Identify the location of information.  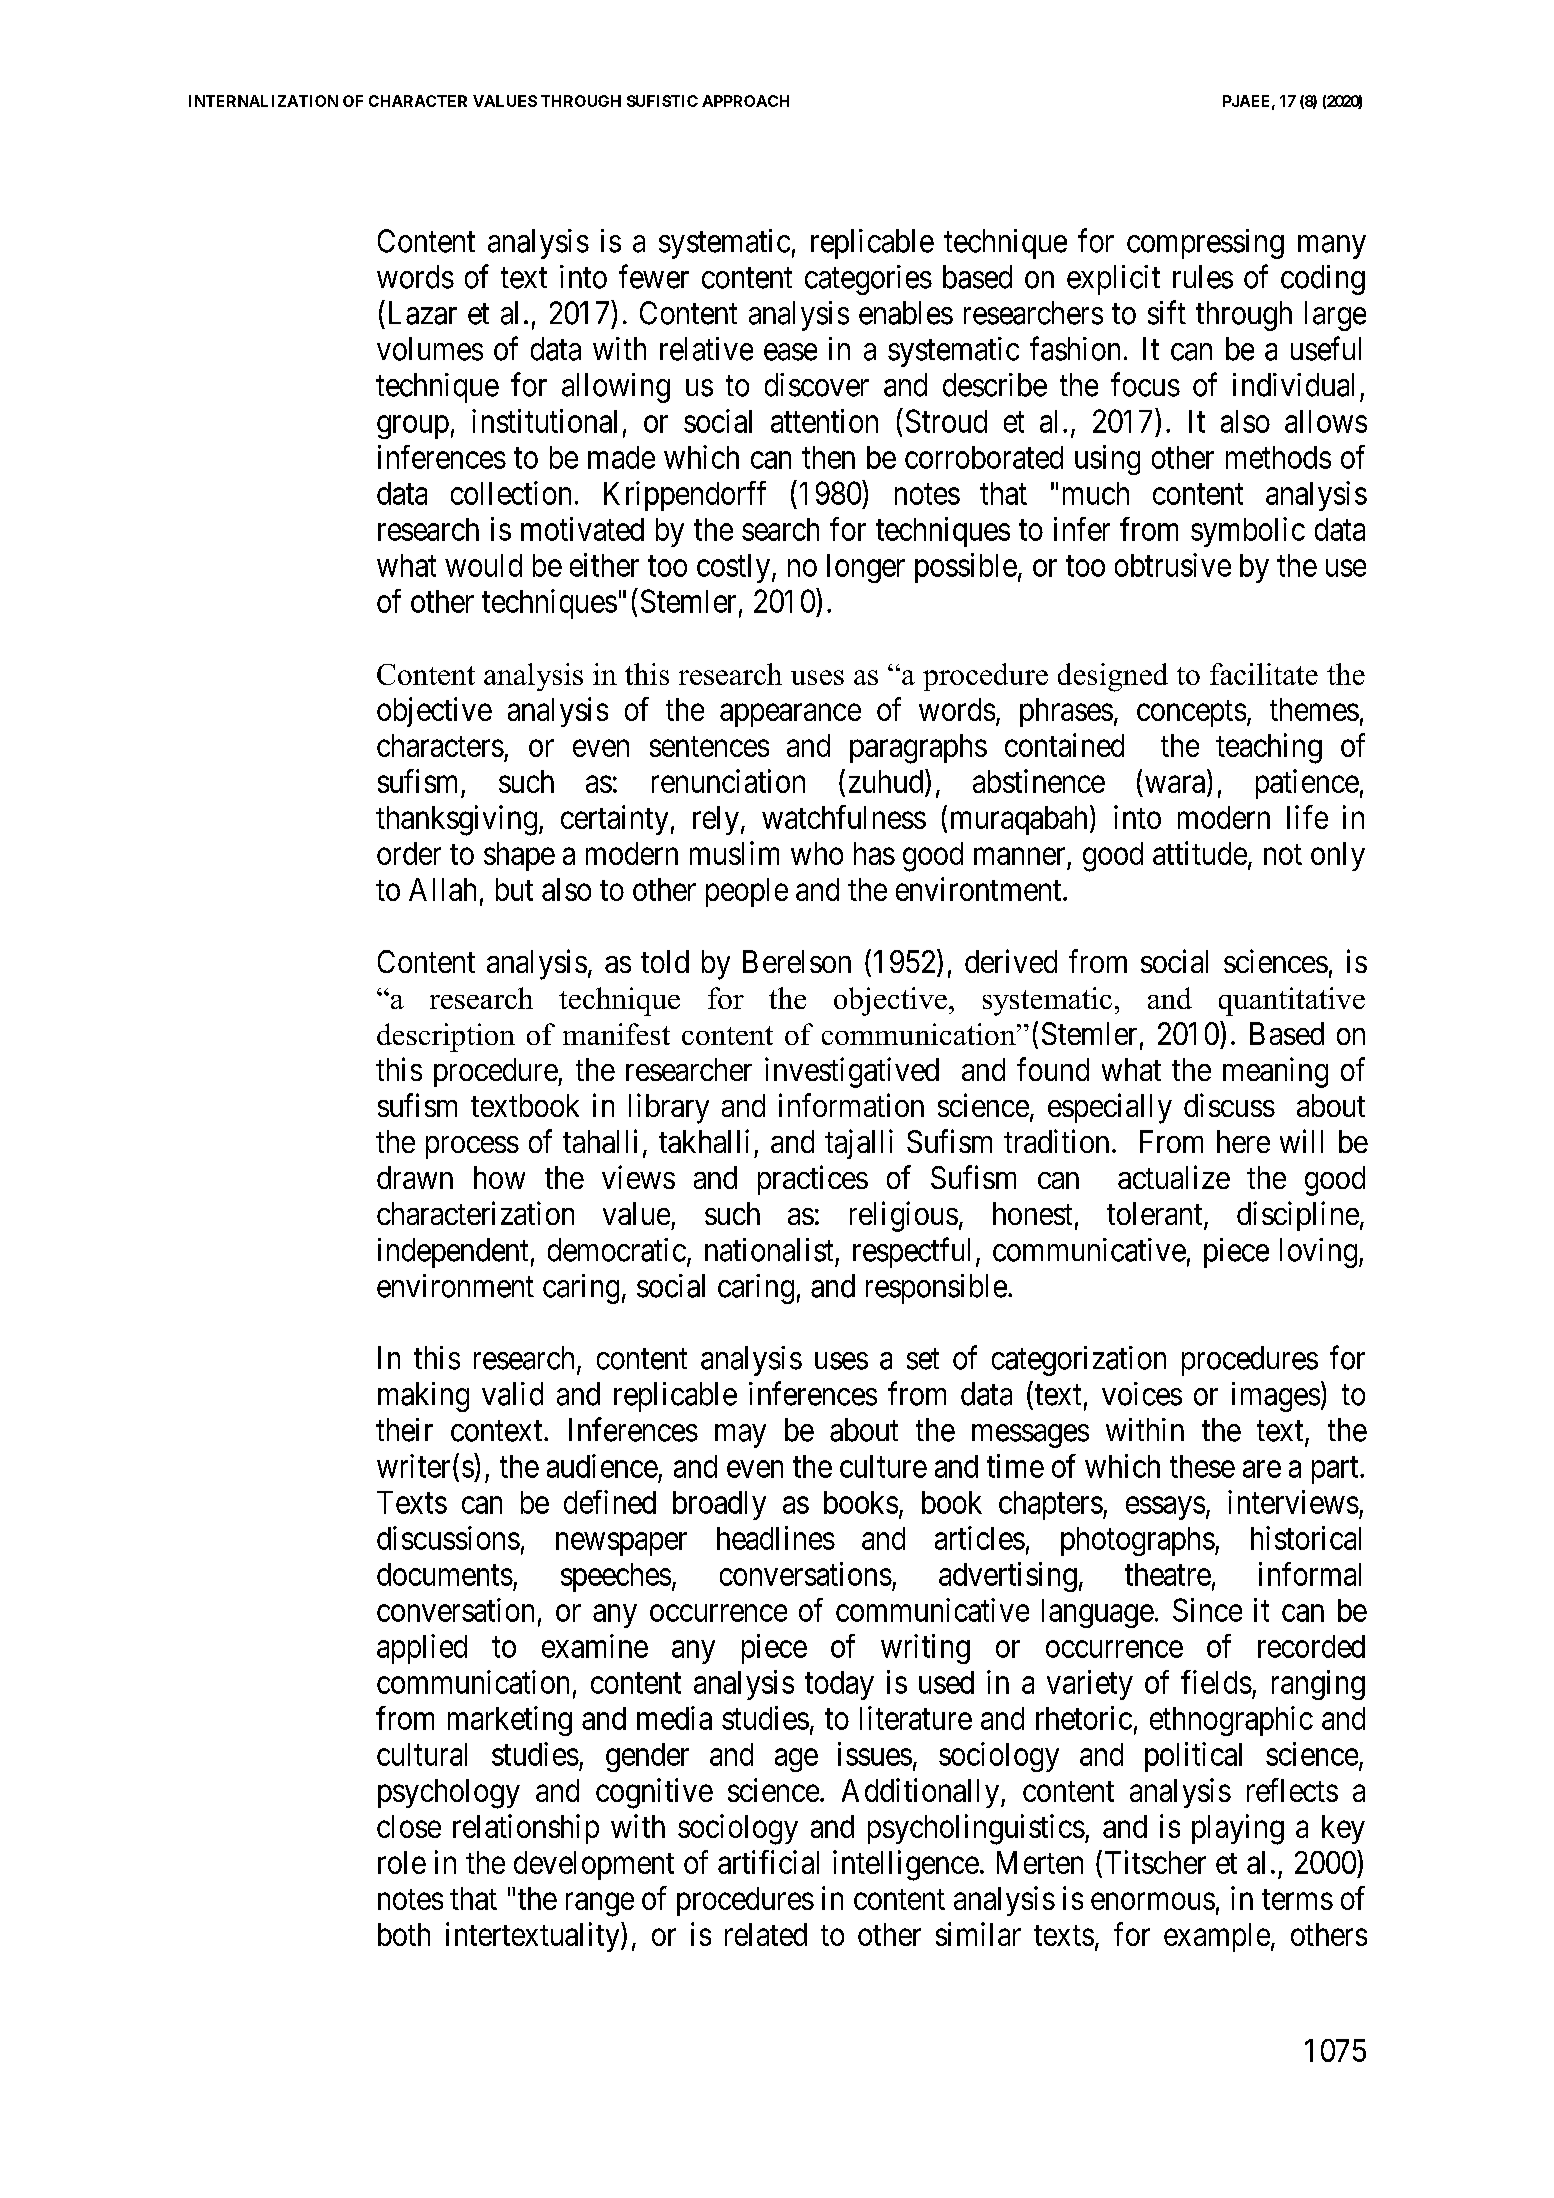
(851, 1105).
